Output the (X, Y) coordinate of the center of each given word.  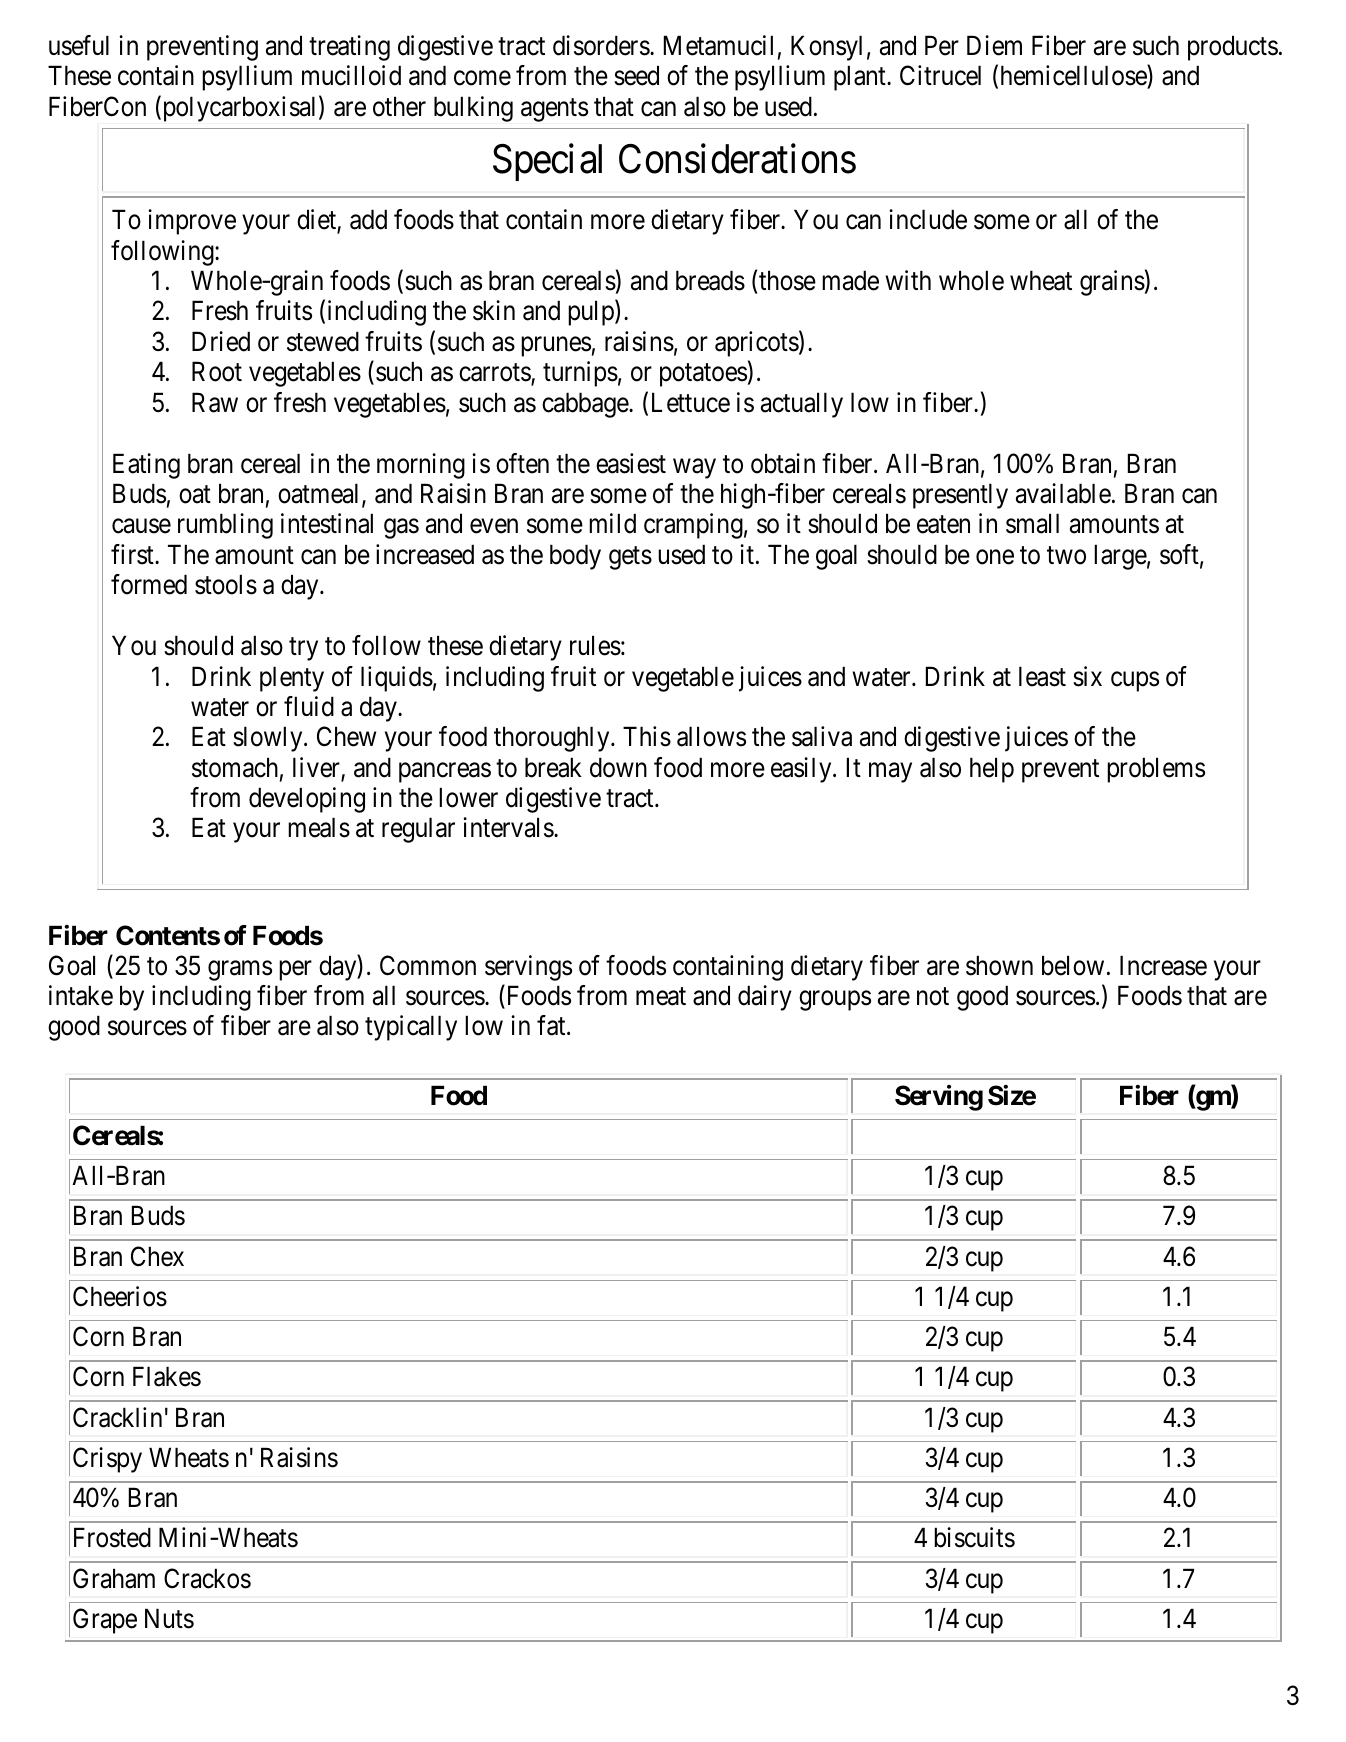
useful (79, 45)
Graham (114, 1578)
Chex (157, 1256)
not (933, 997)
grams (240, 971)
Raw (215, 402)
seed (636, 75)
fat (552, 1025)
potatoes (703, 375)
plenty (292, 679)
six (1087, 676)
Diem (994, 45)
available (1063, 493)
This (647, 736)
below (1073, 965)
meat (661, 997)
